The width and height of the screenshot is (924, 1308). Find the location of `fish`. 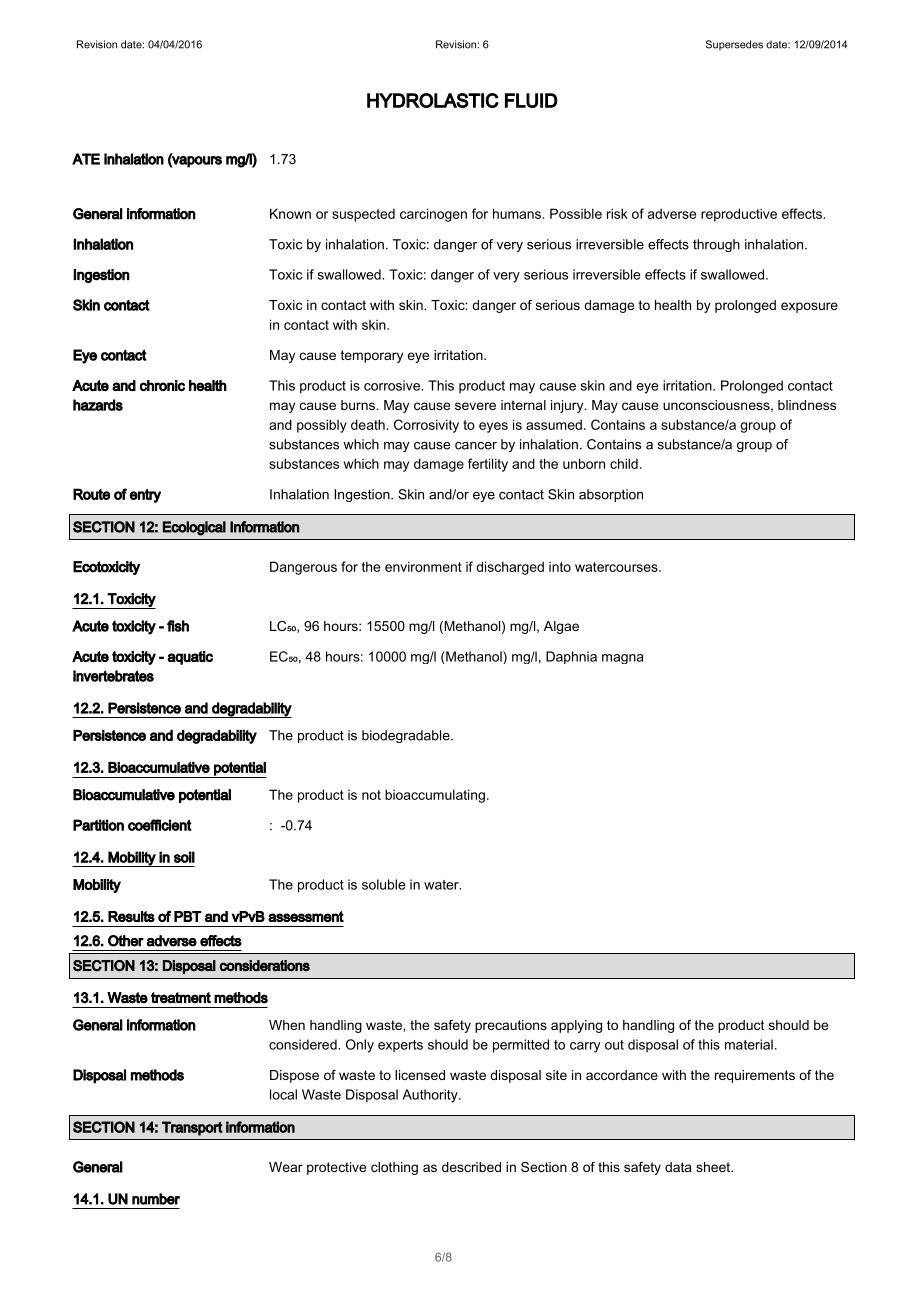

fish is located at coordinates (178, 626).
